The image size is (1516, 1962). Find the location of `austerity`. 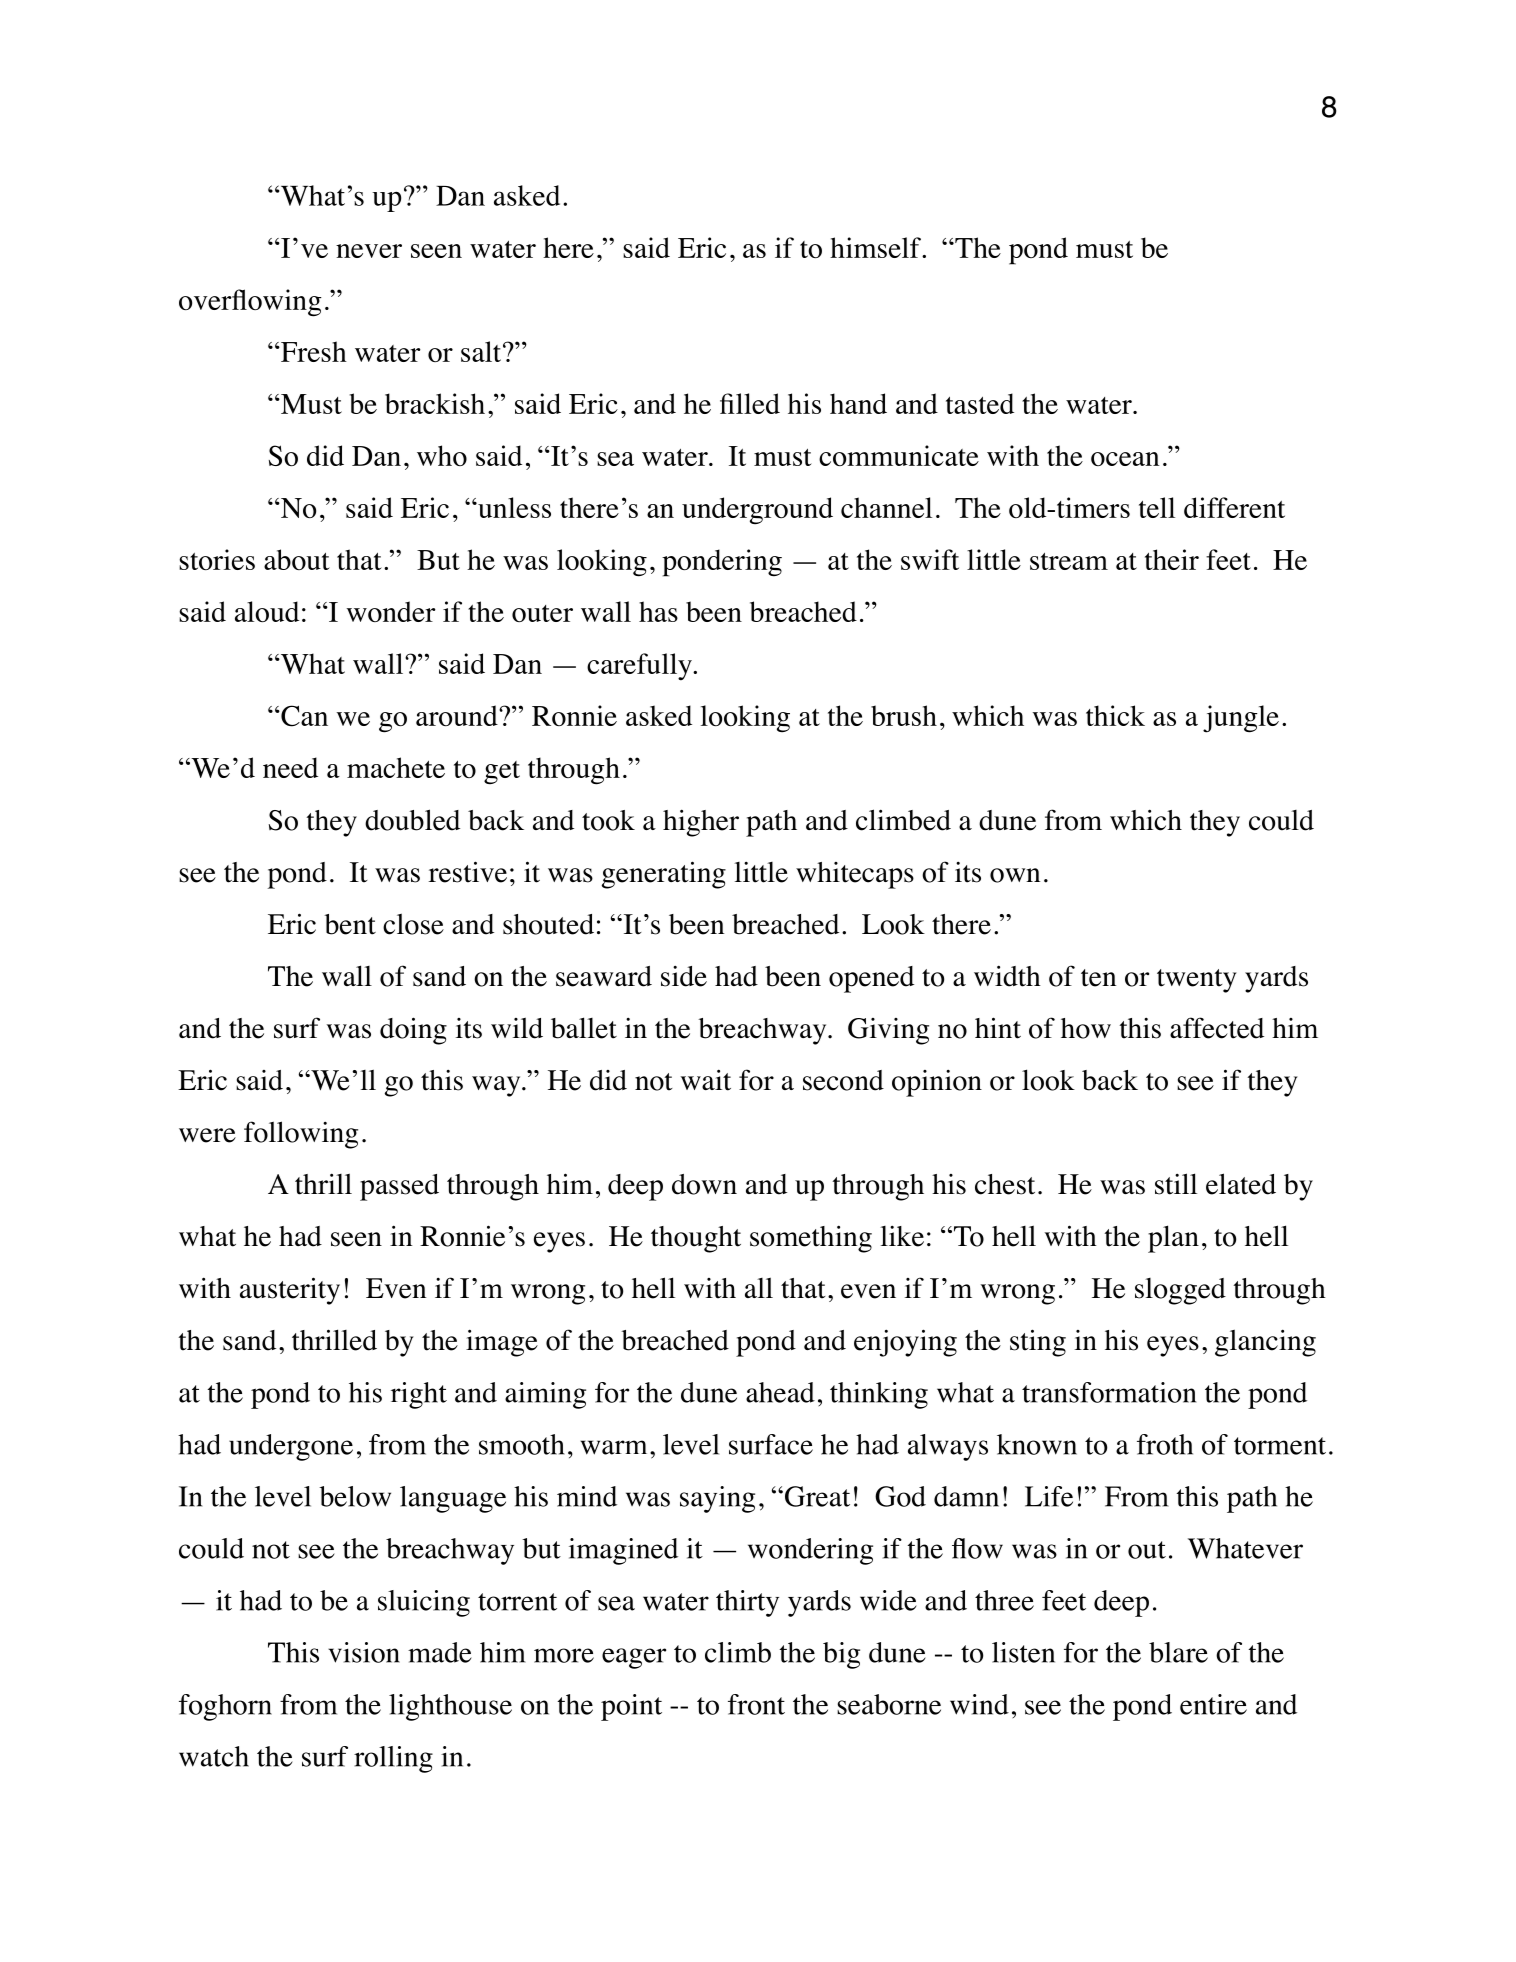

austerity is located at coordinates (290, 1291).
